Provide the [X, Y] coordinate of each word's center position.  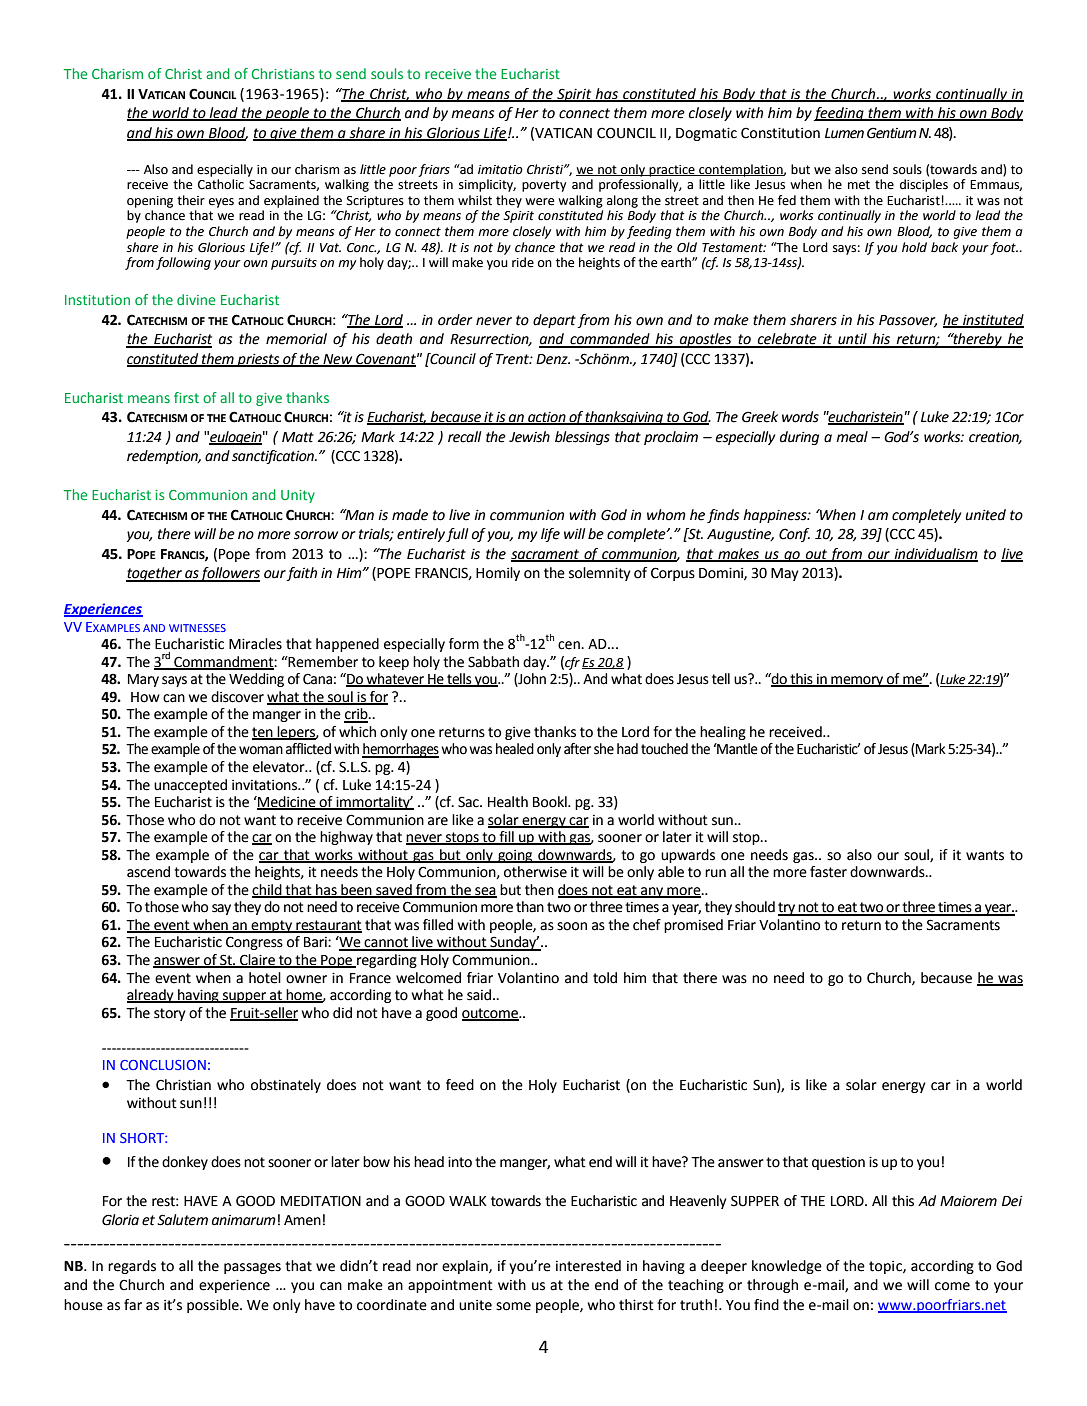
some [513, 1306]
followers [229, 574]
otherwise [535, 872]
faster [828, 872]
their [191, 200]
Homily [498, 574]
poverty [544, 186]
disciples [924, 185]
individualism [935, 554]
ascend [148, 872]
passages [252, 1268]
